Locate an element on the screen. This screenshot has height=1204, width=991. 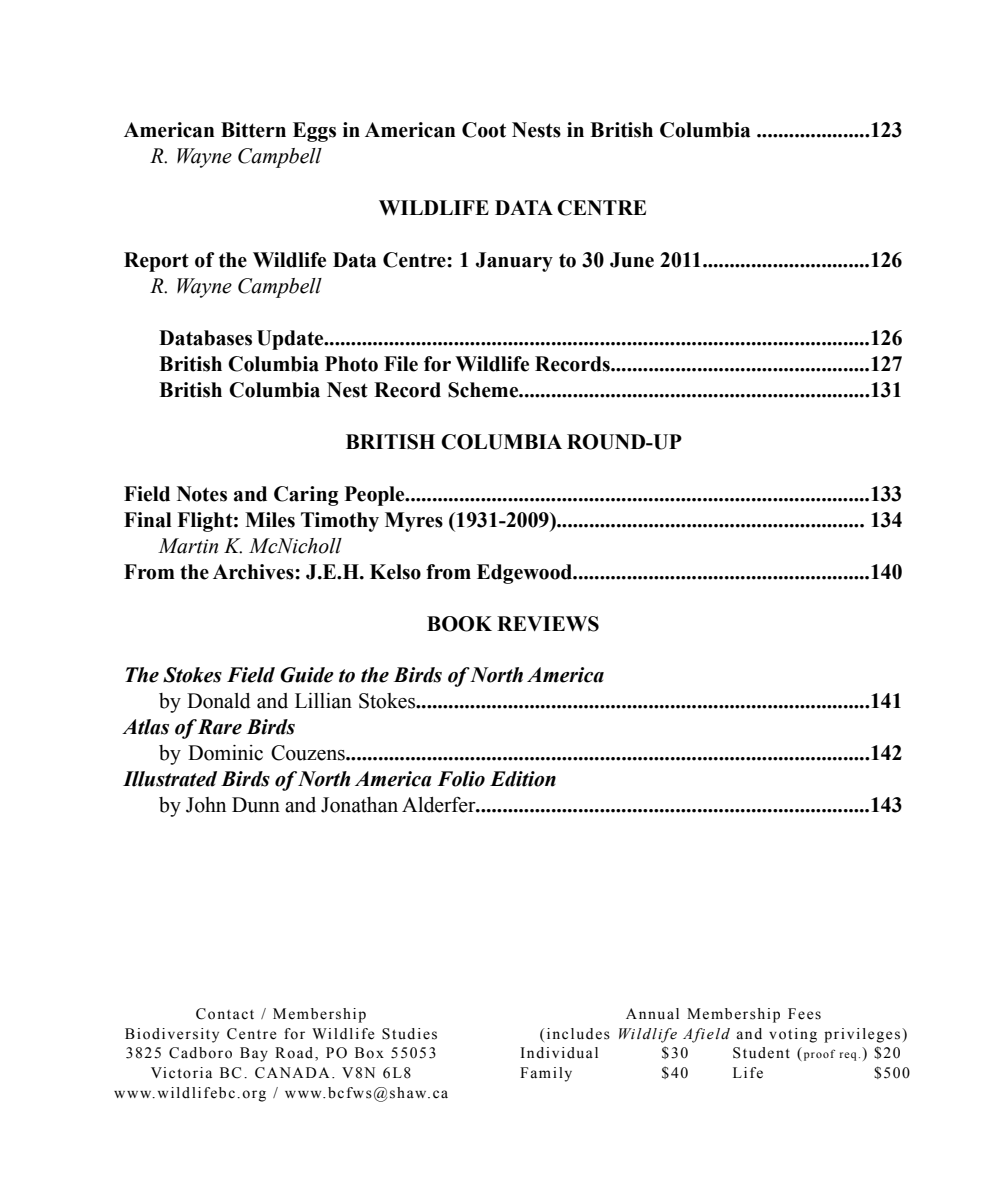
Coot is located at coordinates (484, 130).
